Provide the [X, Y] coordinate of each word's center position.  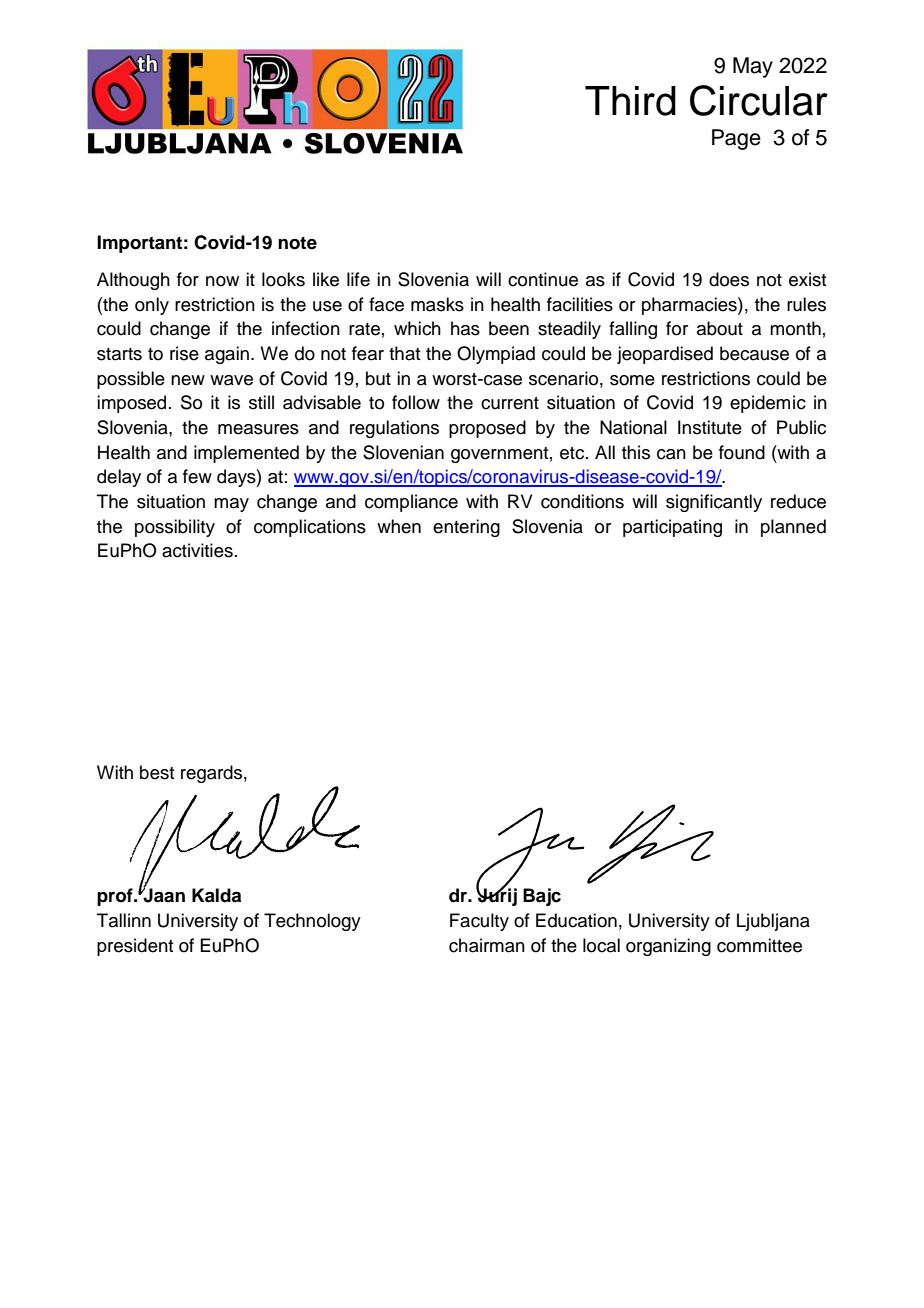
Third [630, 101]
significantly [714, 503]
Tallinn [124, 920]
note [297, 243]
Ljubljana [773, 922]
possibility [175, 528]
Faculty [479, 922]
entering [466, 528]
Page [736, 139]
